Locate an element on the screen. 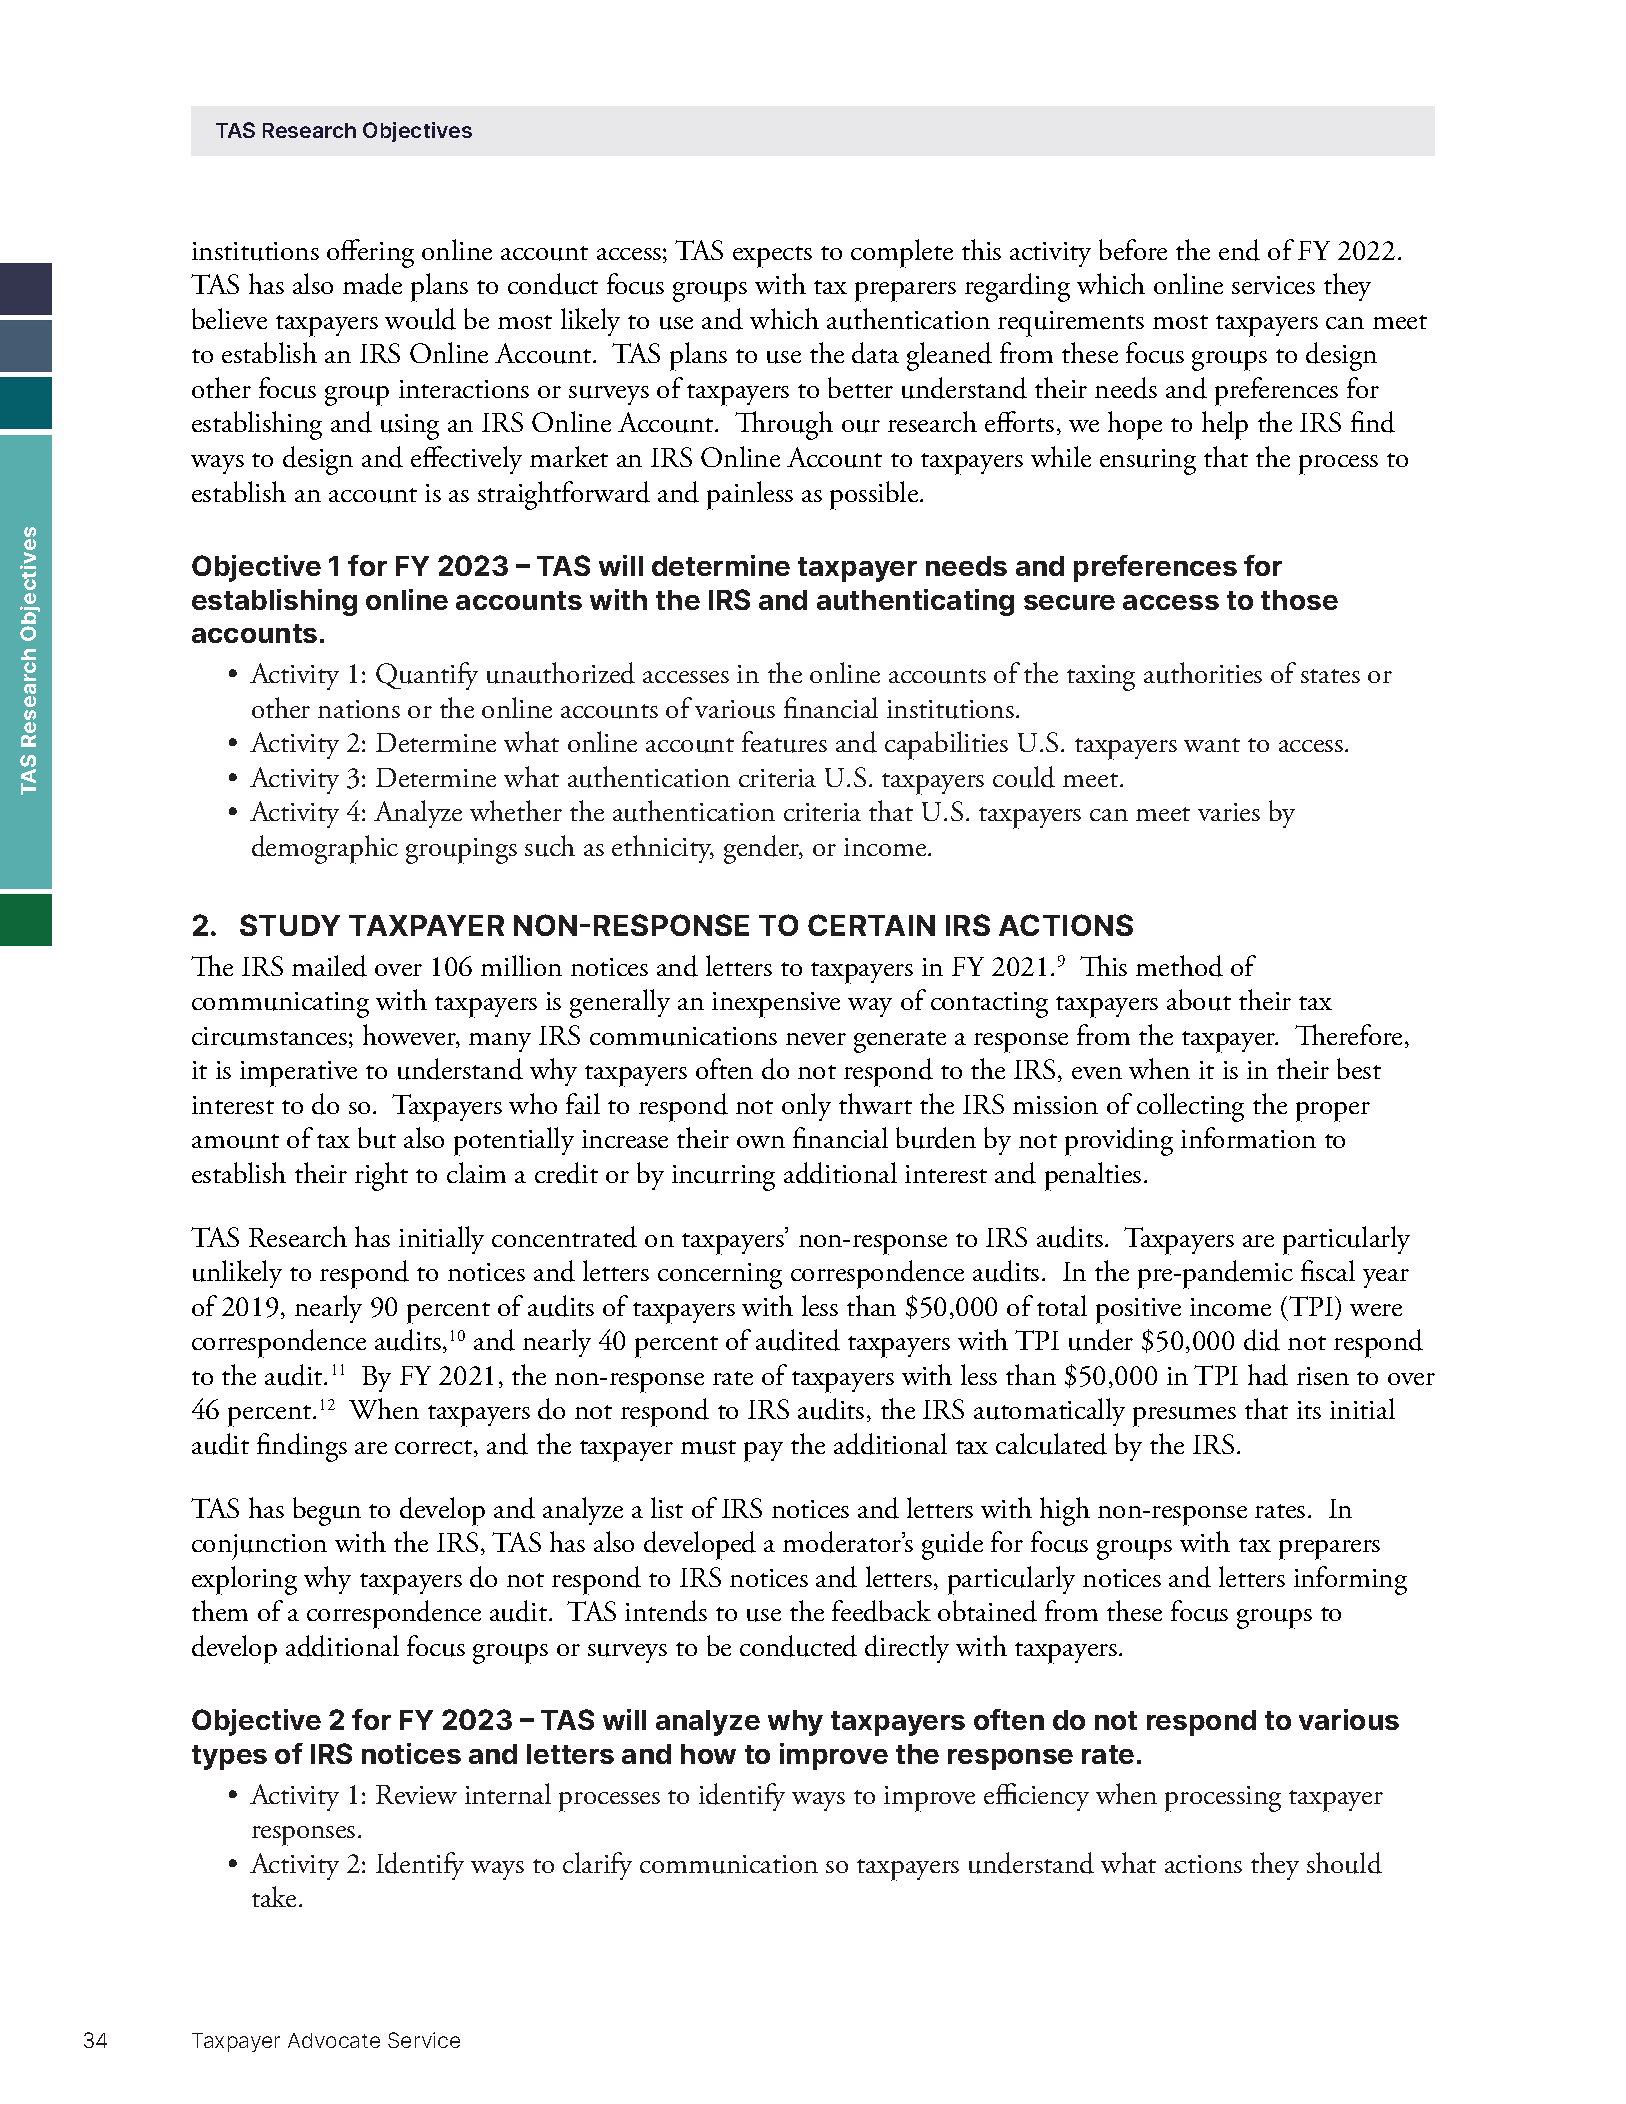 This screenshot has width=1626, height=2104. but is located at coordinates (377, 1138).
